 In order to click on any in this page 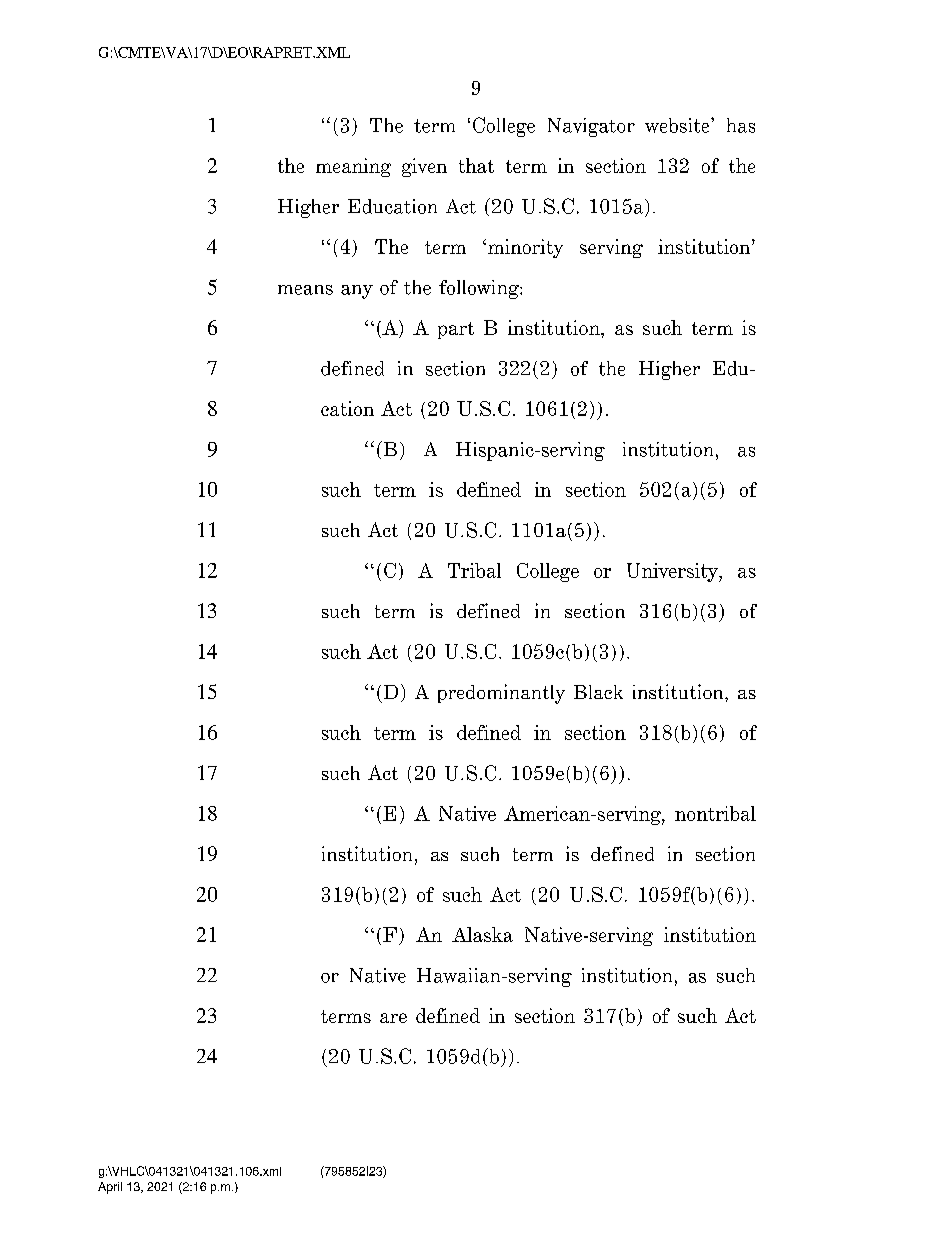, I will do `click(357, 292)`.
